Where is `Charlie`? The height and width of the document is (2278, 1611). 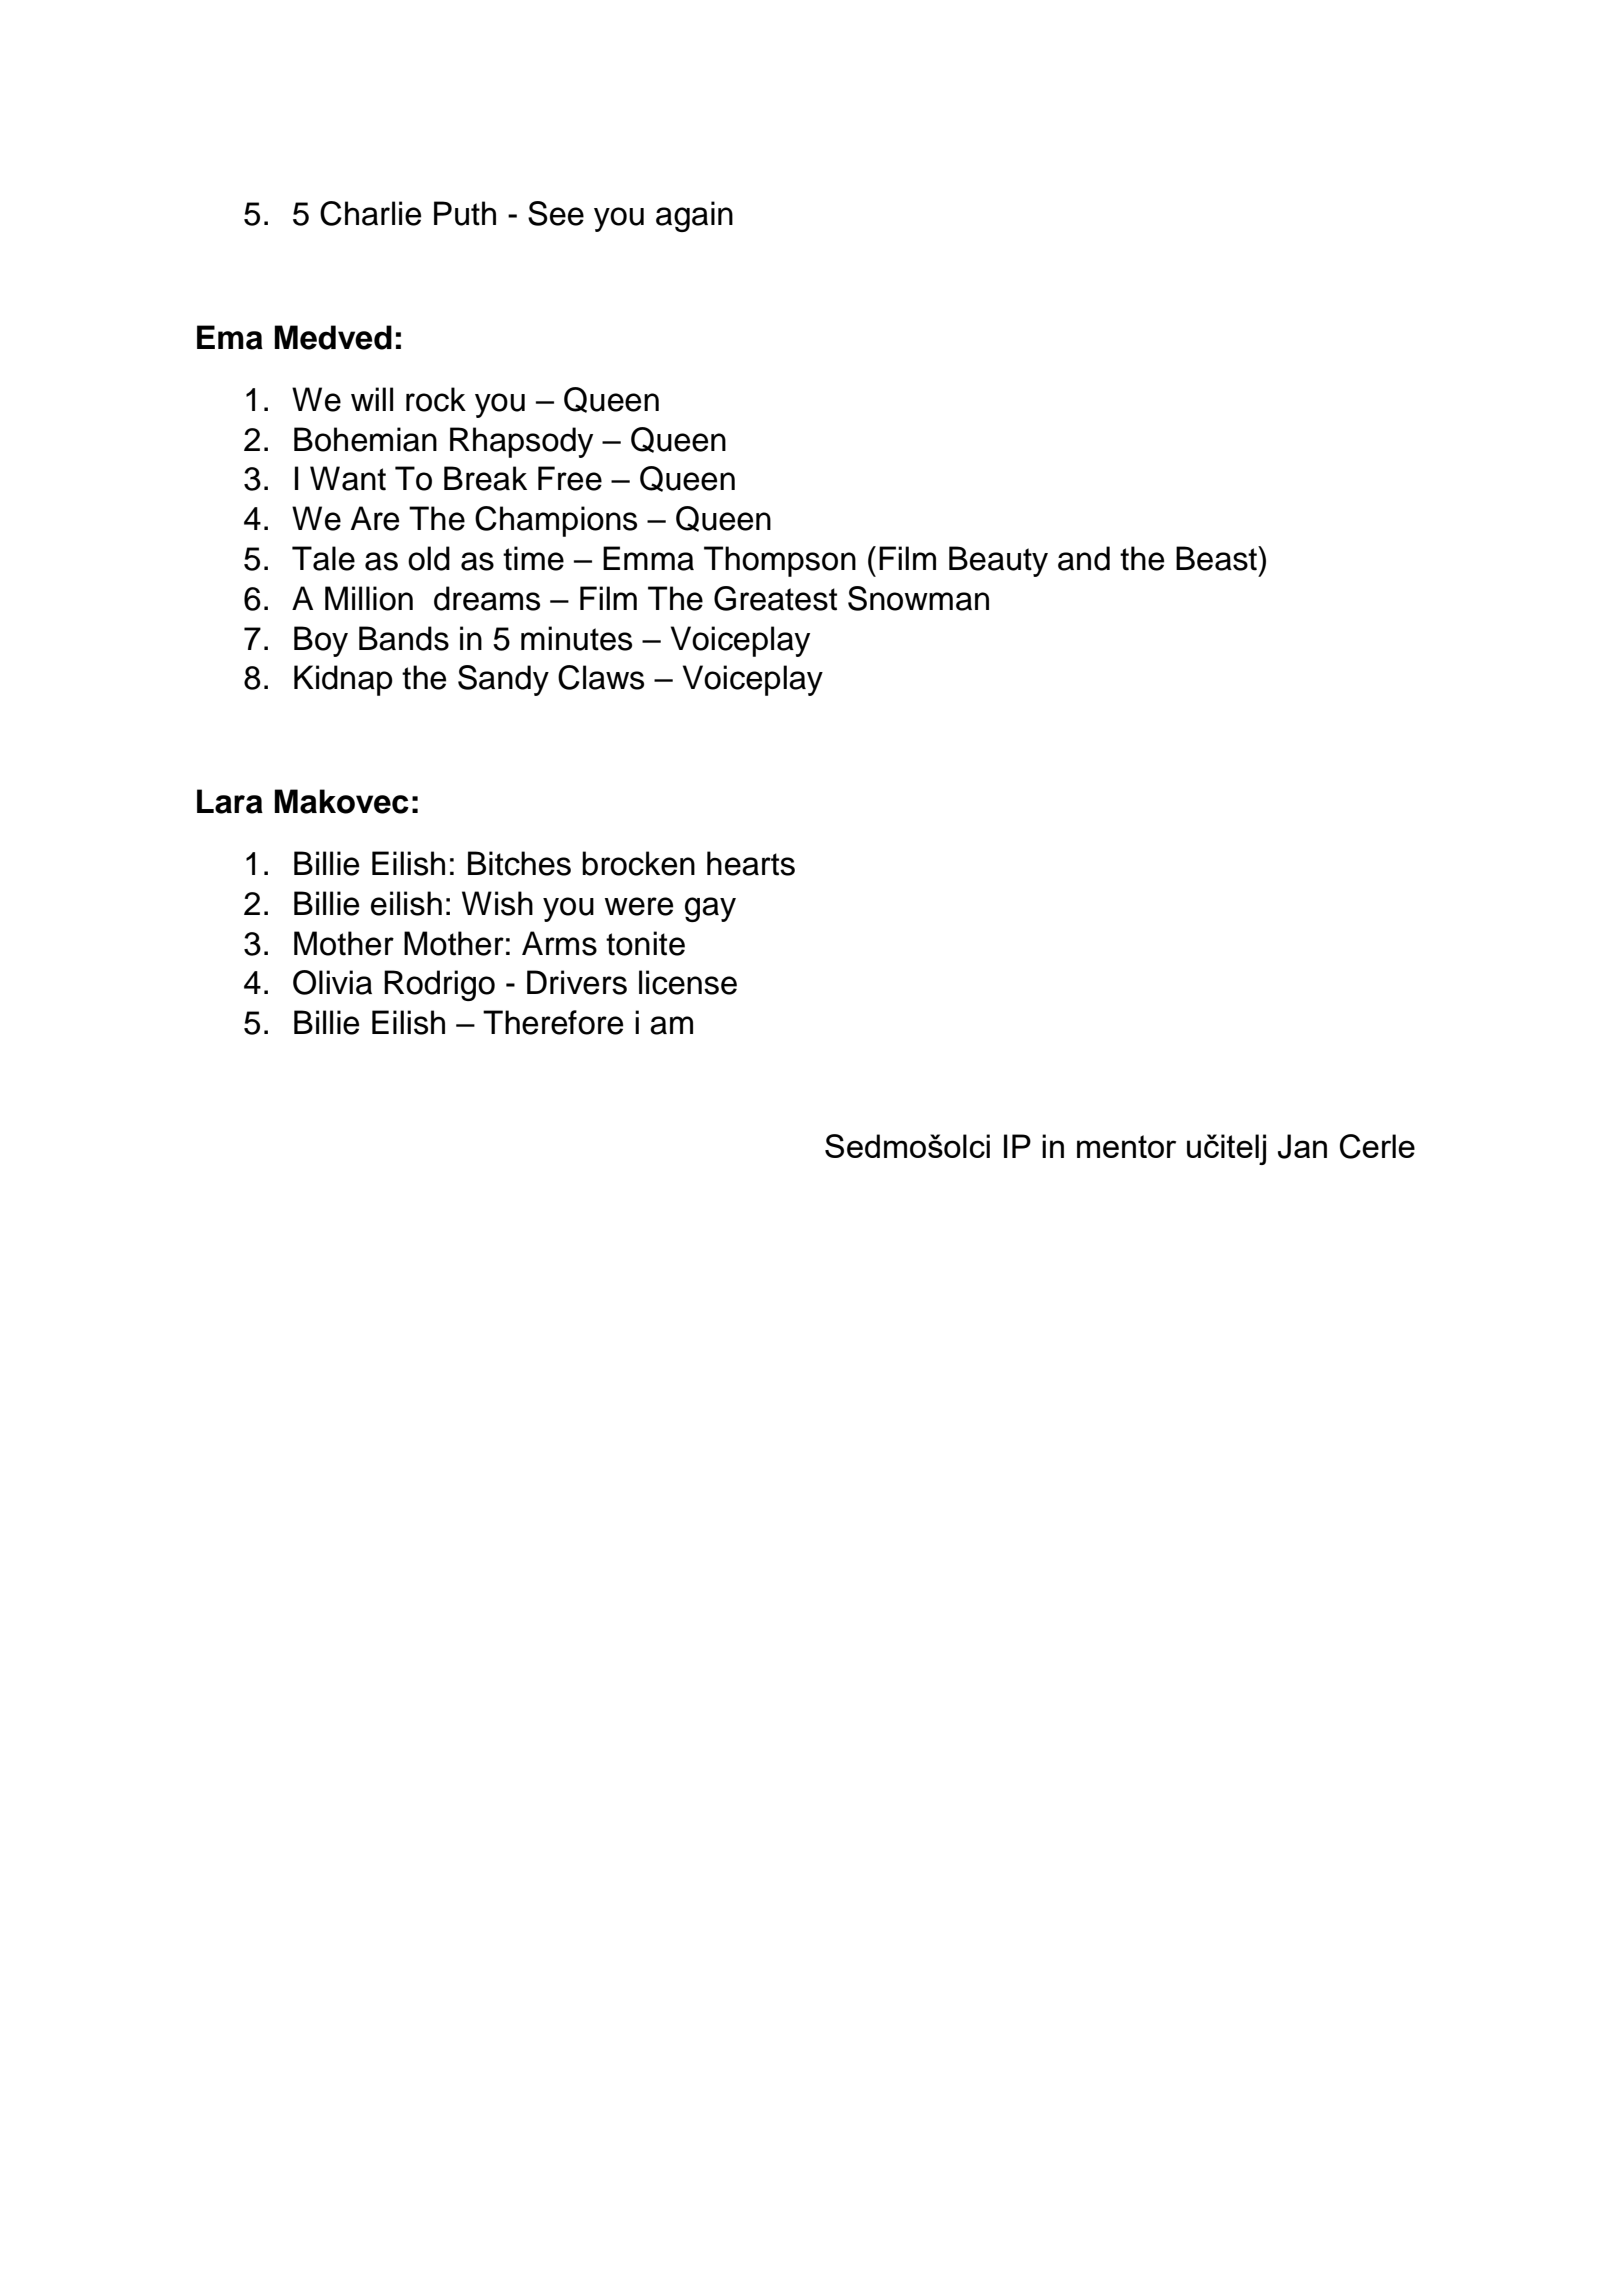
Charlie is located at coordinates (370, 213).
